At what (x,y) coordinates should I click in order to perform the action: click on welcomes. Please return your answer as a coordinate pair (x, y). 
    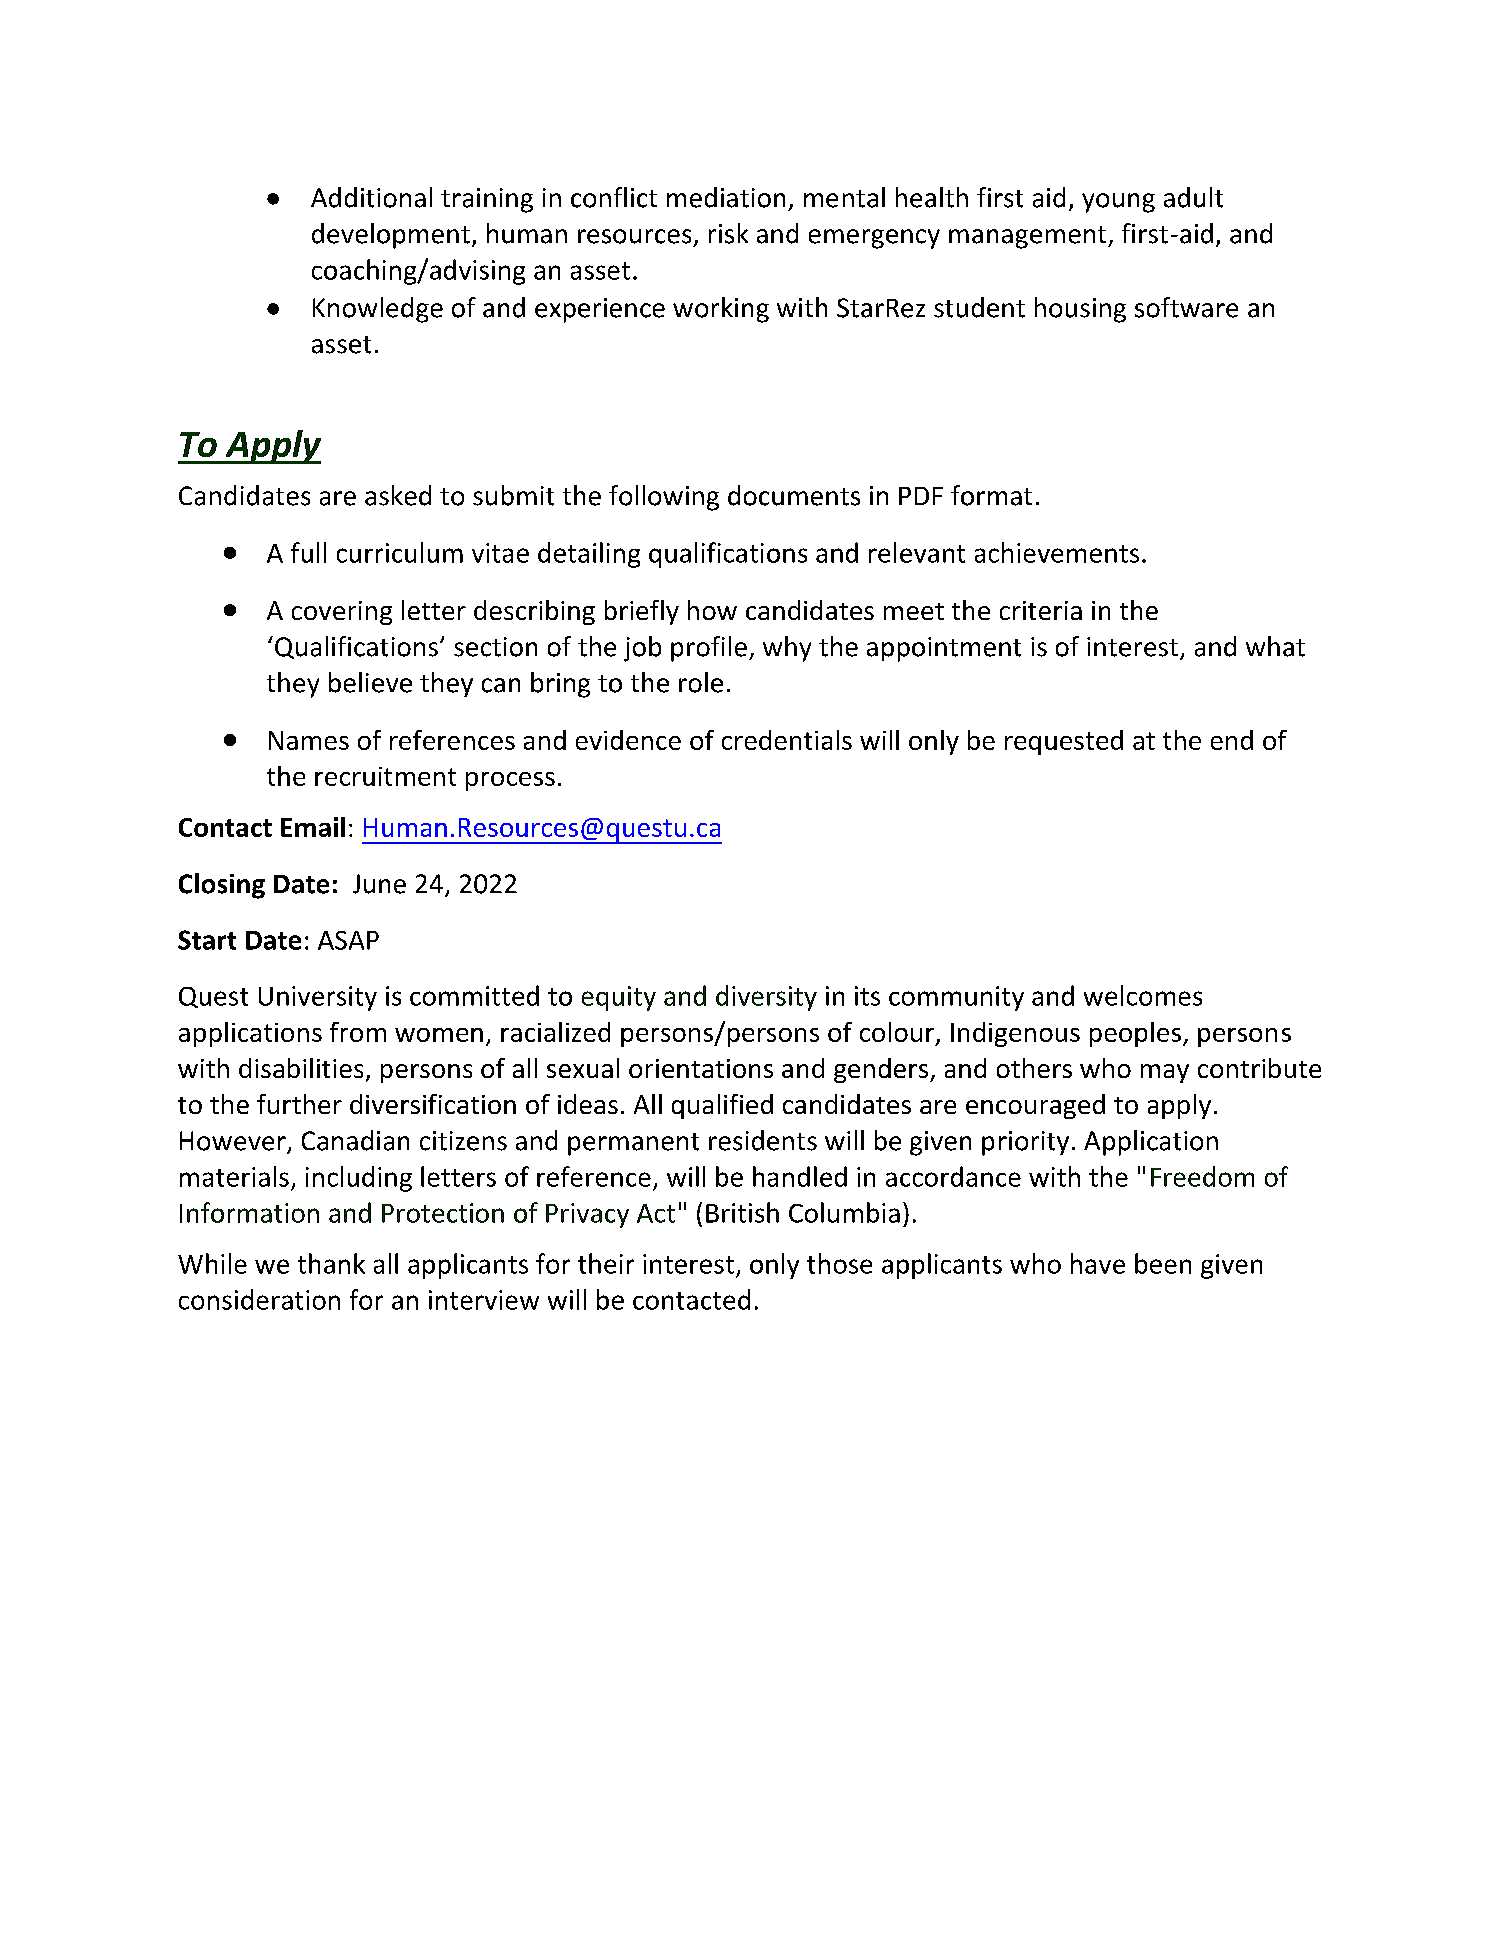
    Looking at the image, I should click on (1143, 995).
